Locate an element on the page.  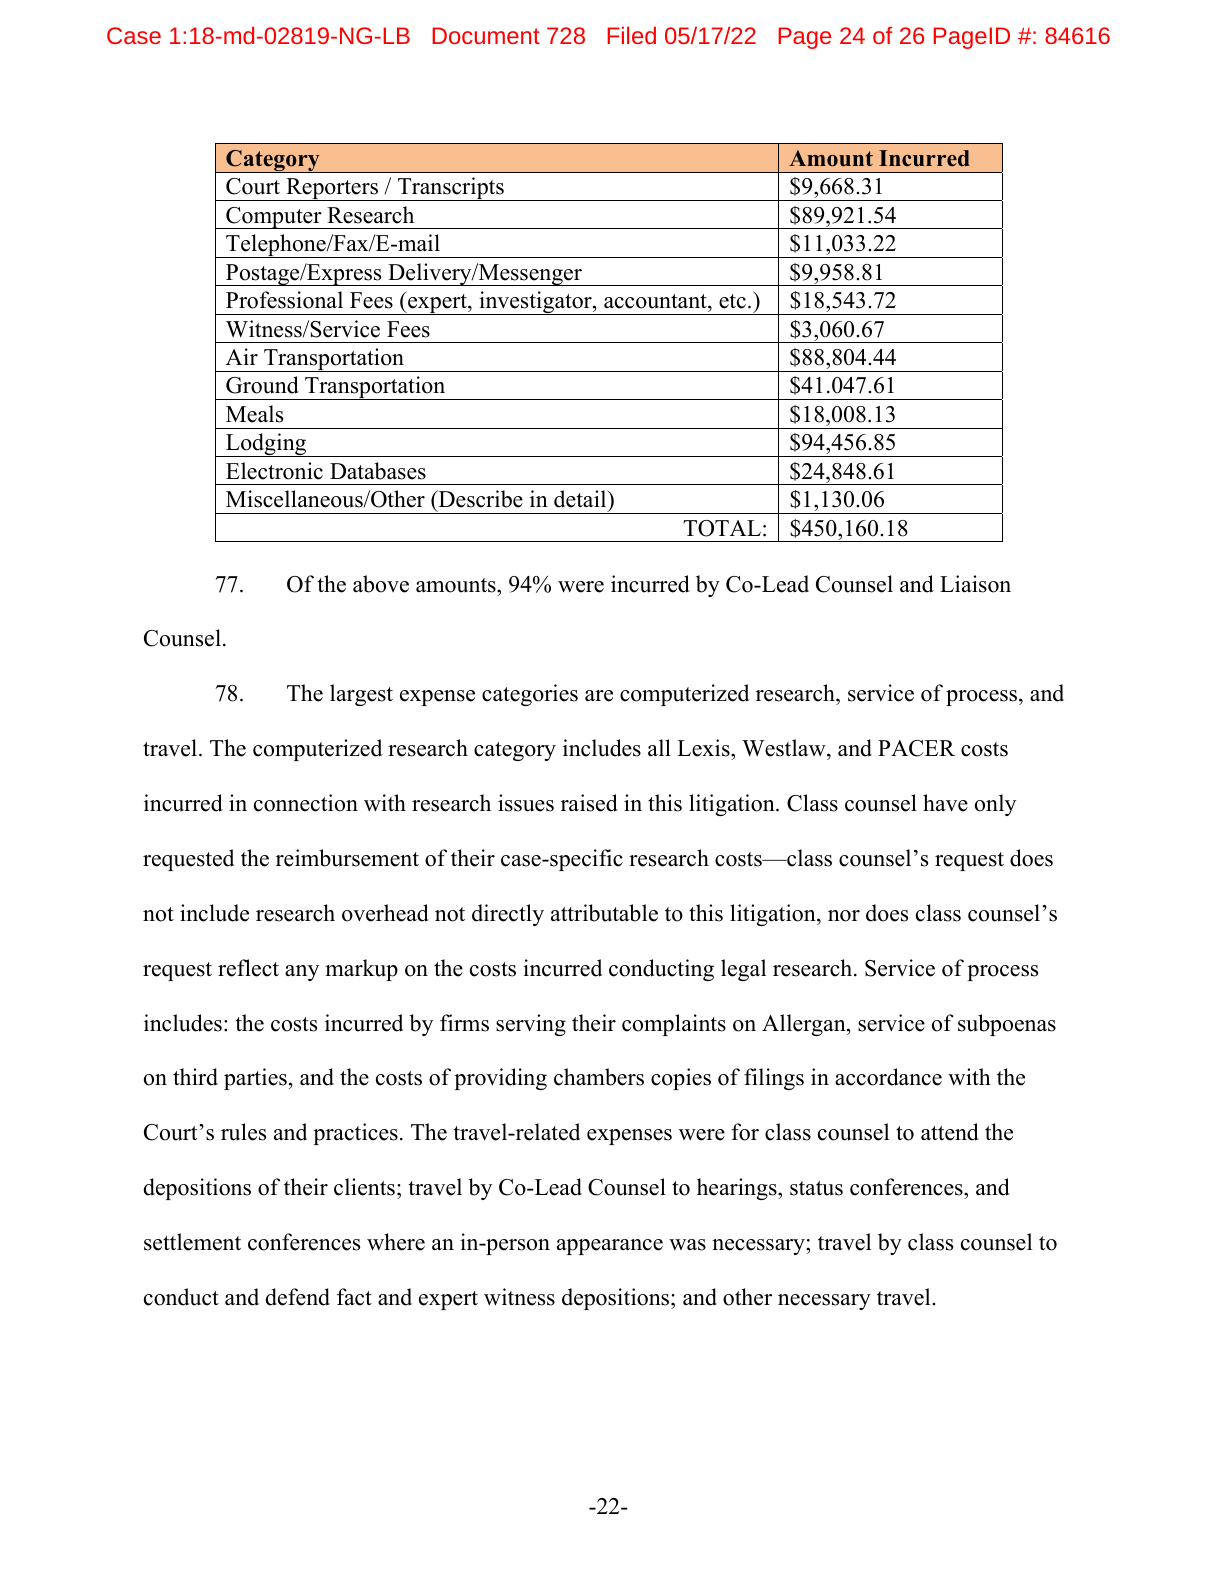
etc is located at coordinates (732, 301).
